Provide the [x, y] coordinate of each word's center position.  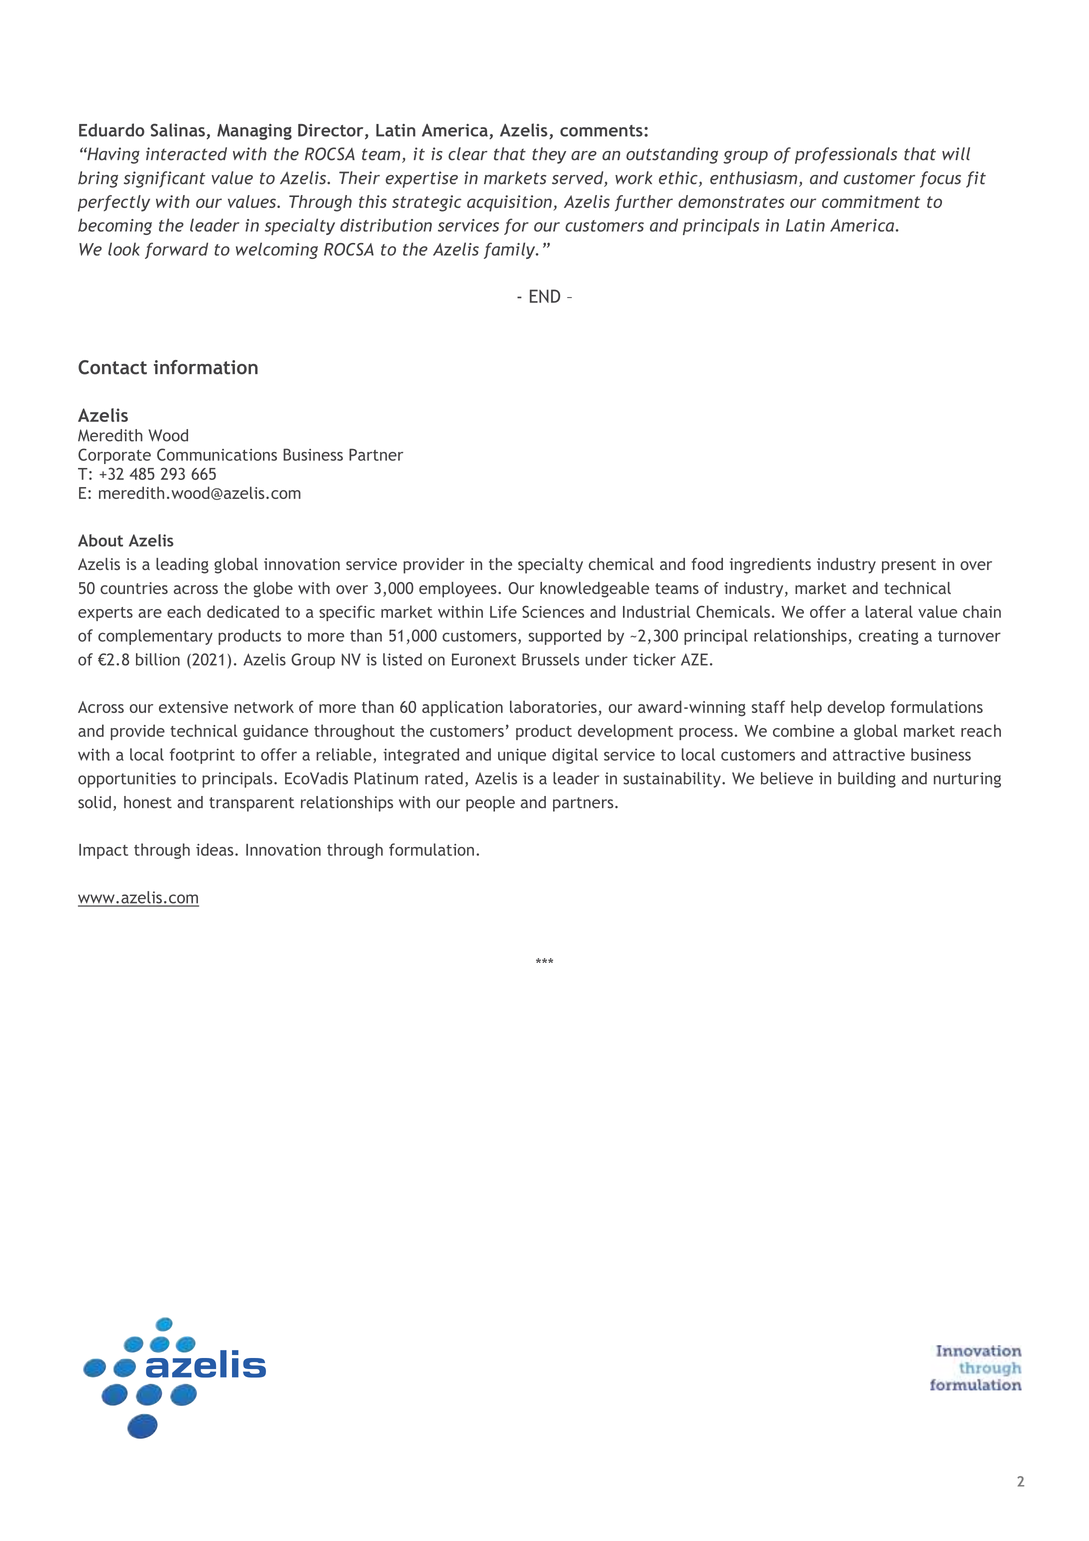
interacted [186, 154]
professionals [846, 155]
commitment [871, 201]
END [545, 296]
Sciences [553, 612]
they [549, 155]
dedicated [243, 611]
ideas [216, 849]
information [206, 367]
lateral [889, 611]
